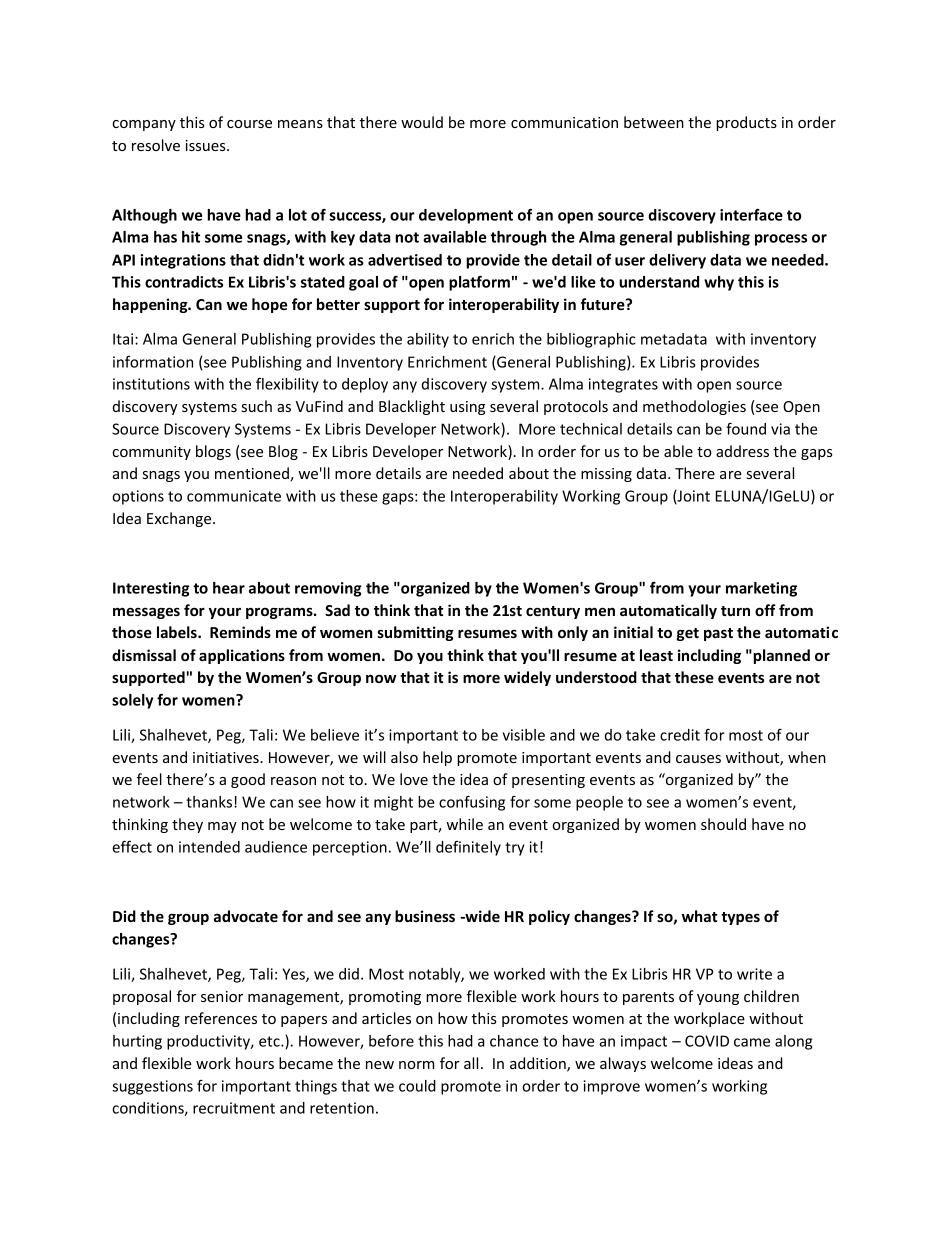  What do you see at coordinates (206, 145) in the screenshot?
I see `issues` at bounding box center [206, 145].
